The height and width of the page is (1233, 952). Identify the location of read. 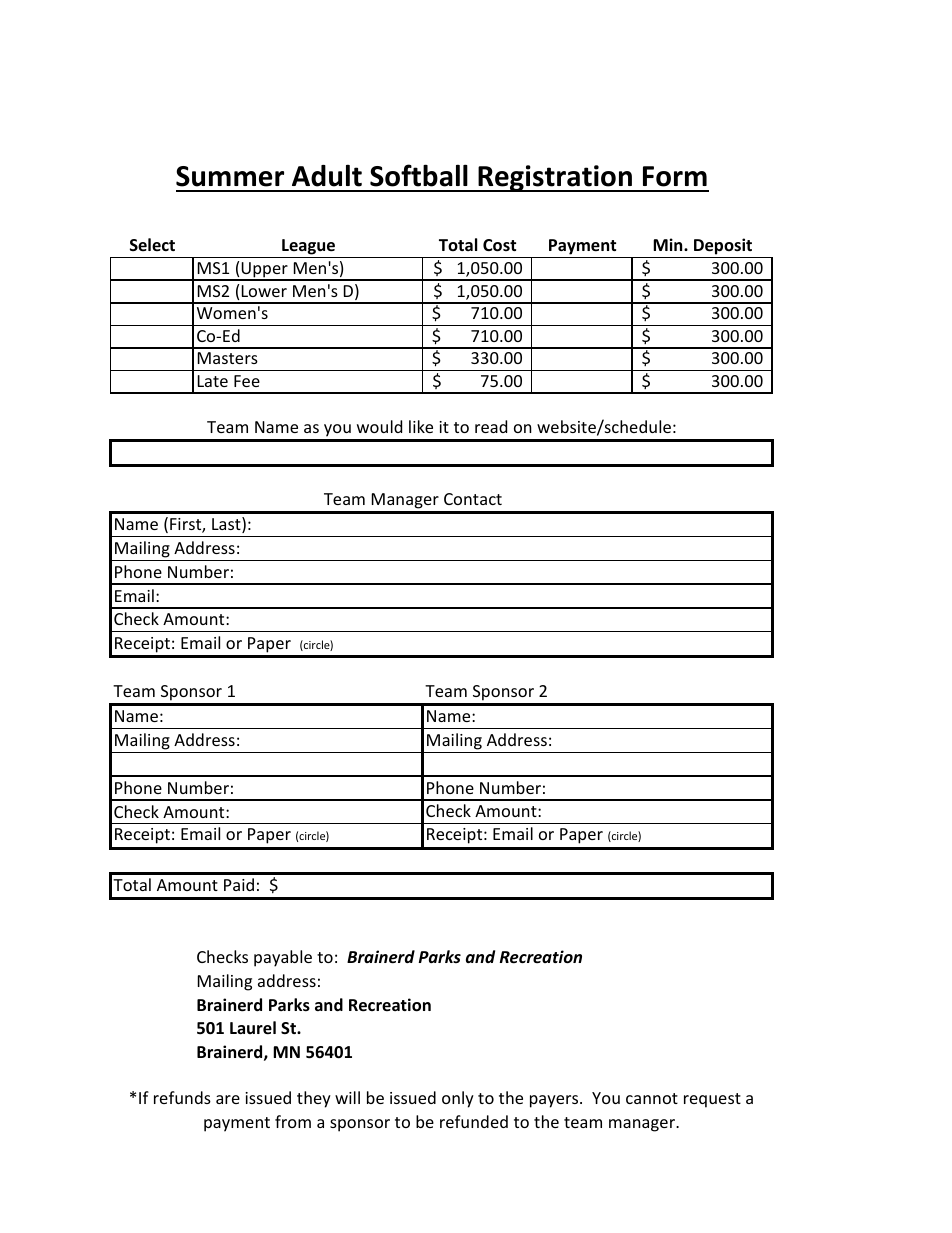
(491, 426).
